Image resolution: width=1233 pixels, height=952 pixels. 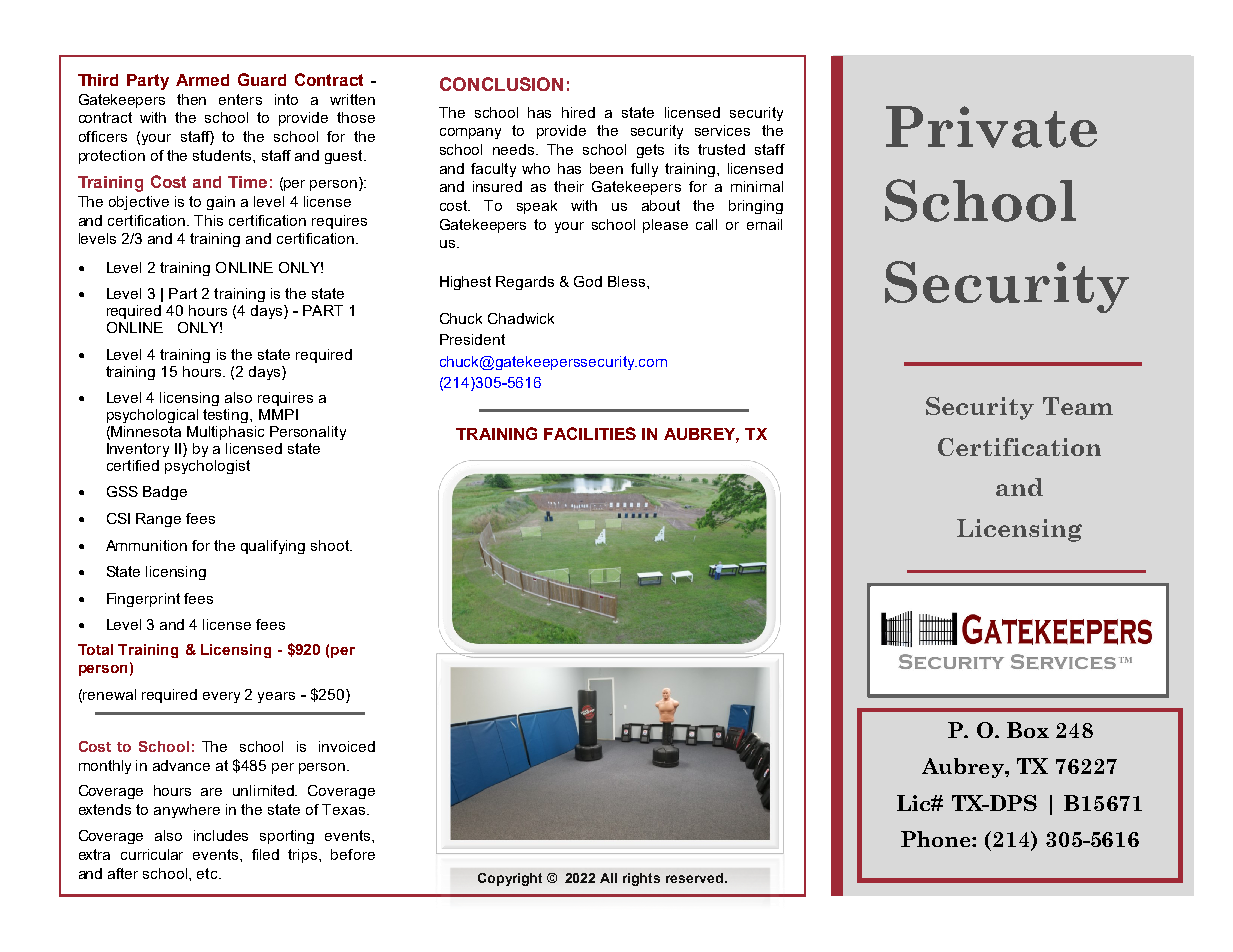 What do you see at coordinates (208, 873) in the document?
I see `etc` at bounding box center [208, 873].
